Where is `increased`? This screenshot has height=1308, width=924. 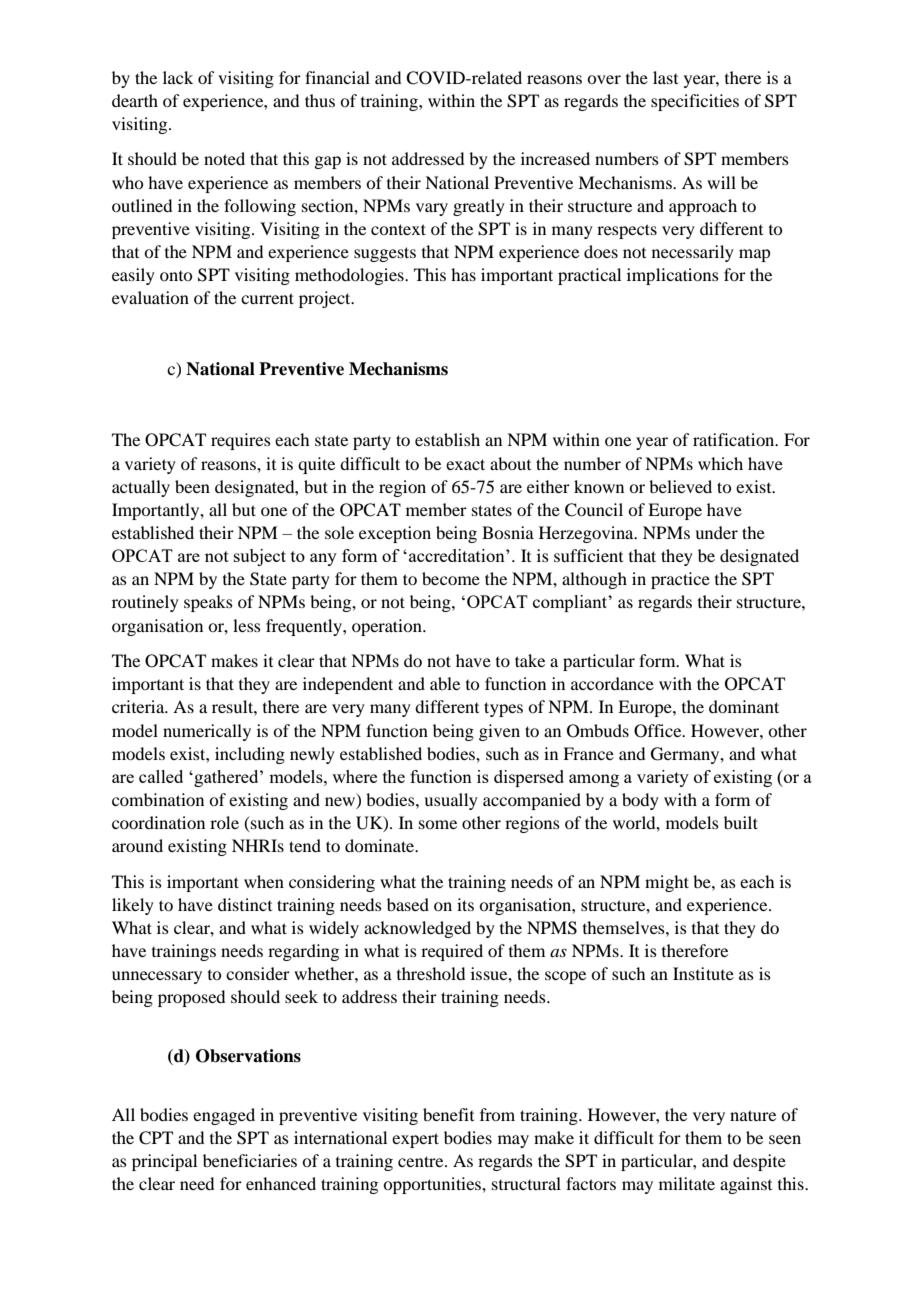
increased is located at coordinates (555, 158).
